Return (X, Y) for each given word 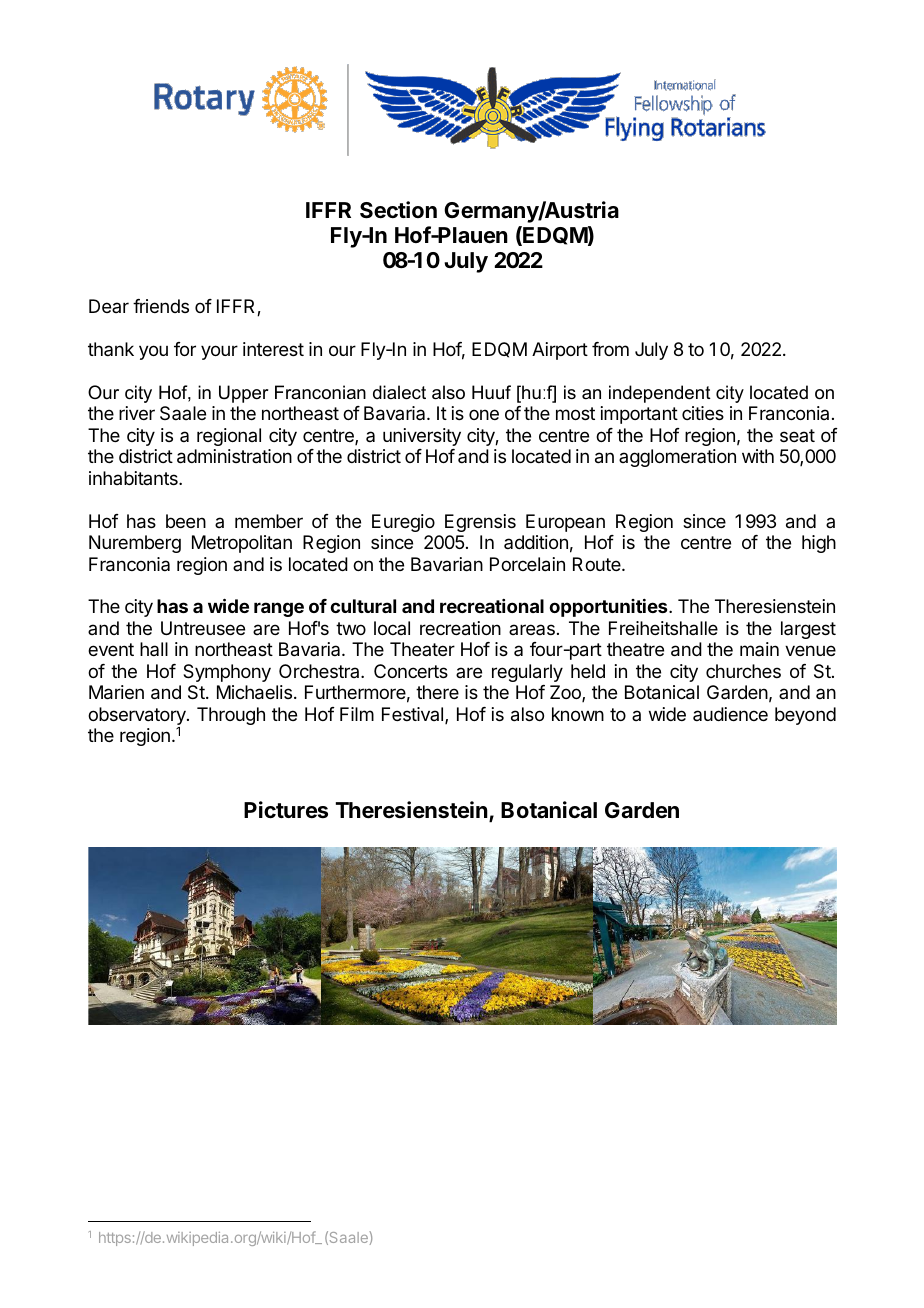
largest (808, 630)
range (279, 609)
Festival (414, 715)
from (610, 349)
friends (161, 306)
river (137, 413)
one (484, 414)
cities (703, 413)
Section (398, 210)
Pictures (286, 810)
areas (532, 629)
